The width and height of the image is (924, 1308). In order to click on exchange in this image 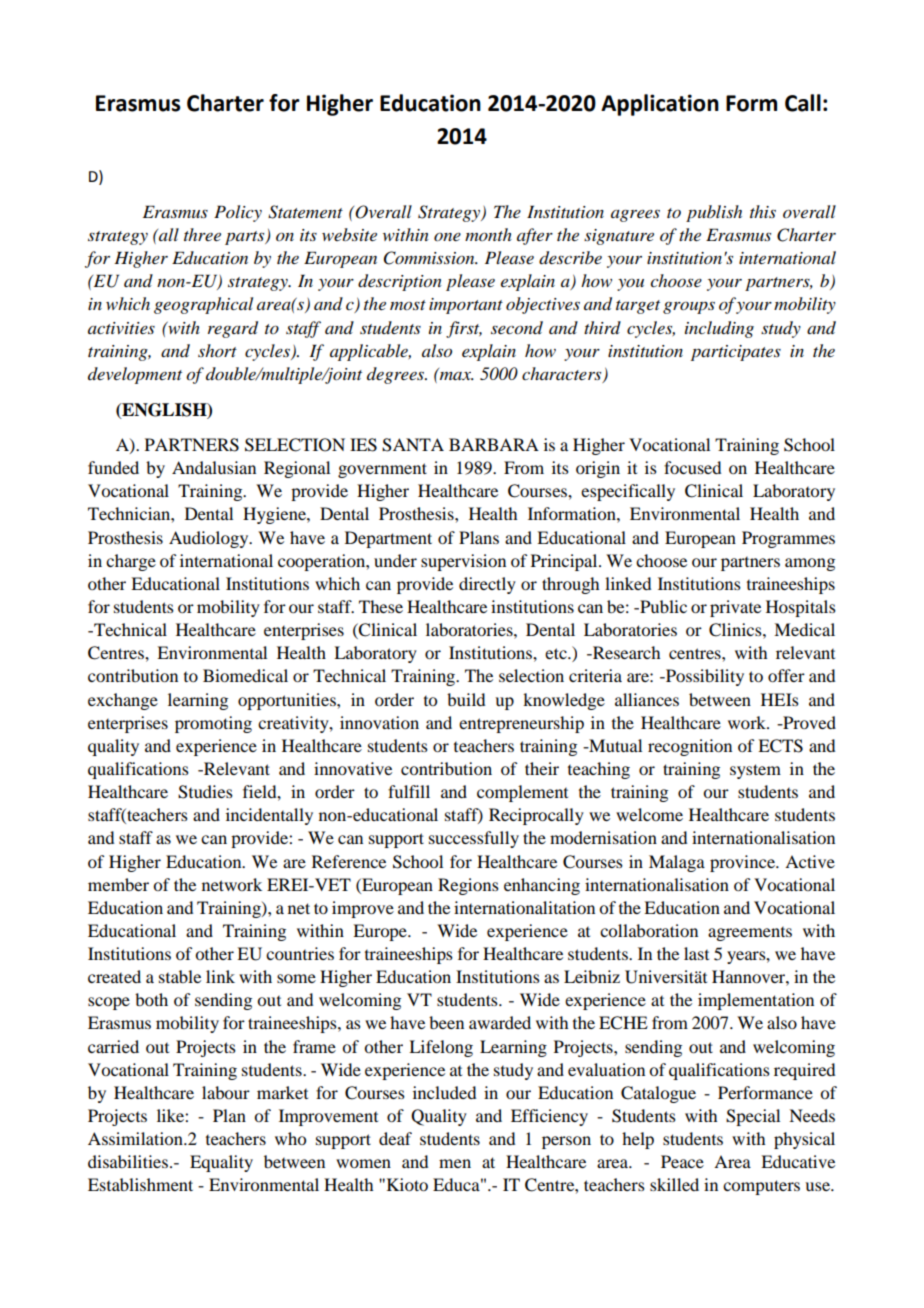, I will do `click(123, 701)`.
